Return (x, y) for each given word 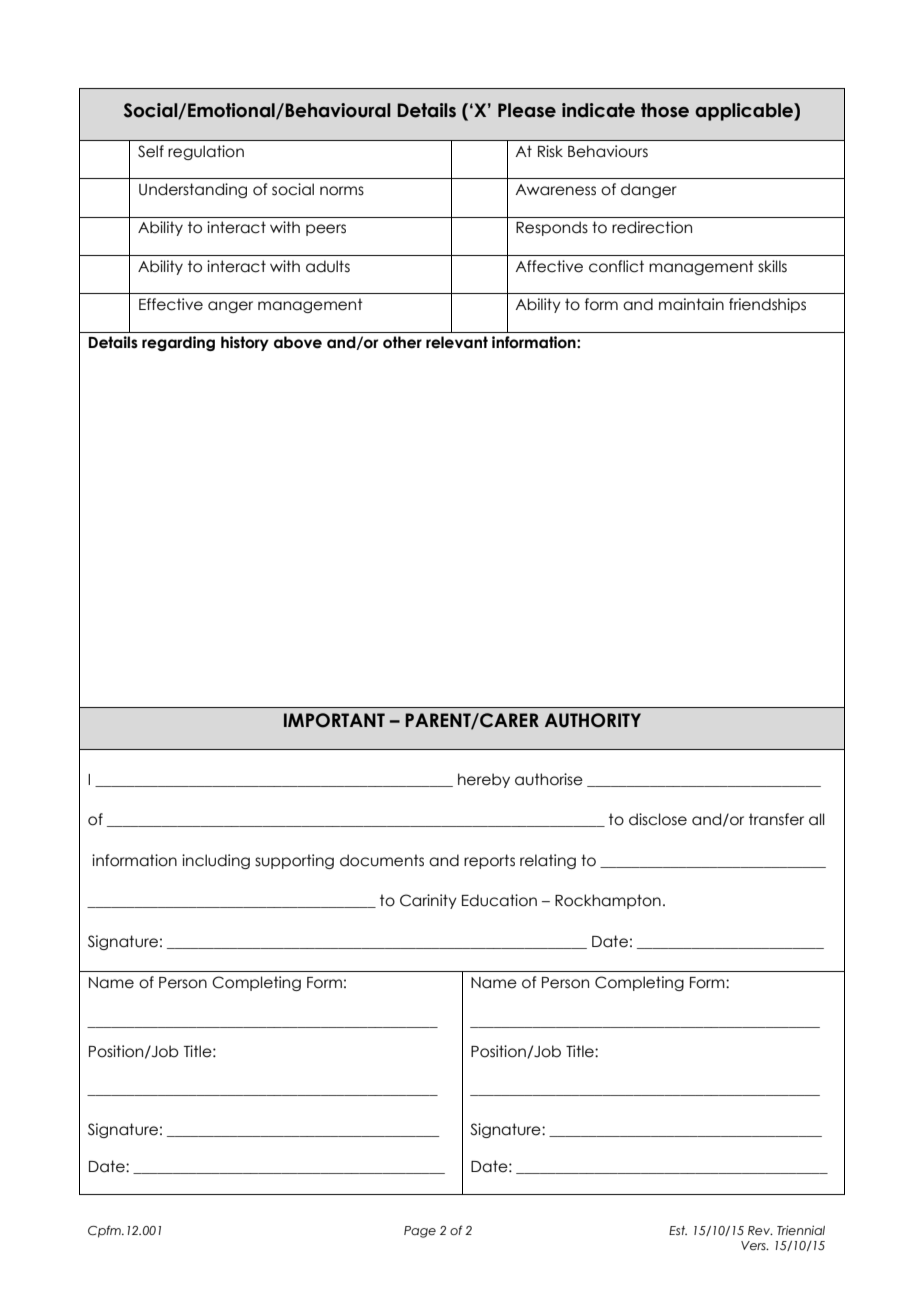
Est (678, 1230)
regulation (206, 152)
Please (527, 110)
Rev (760, 1230)
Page (420, 1232)
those (665, 110)
